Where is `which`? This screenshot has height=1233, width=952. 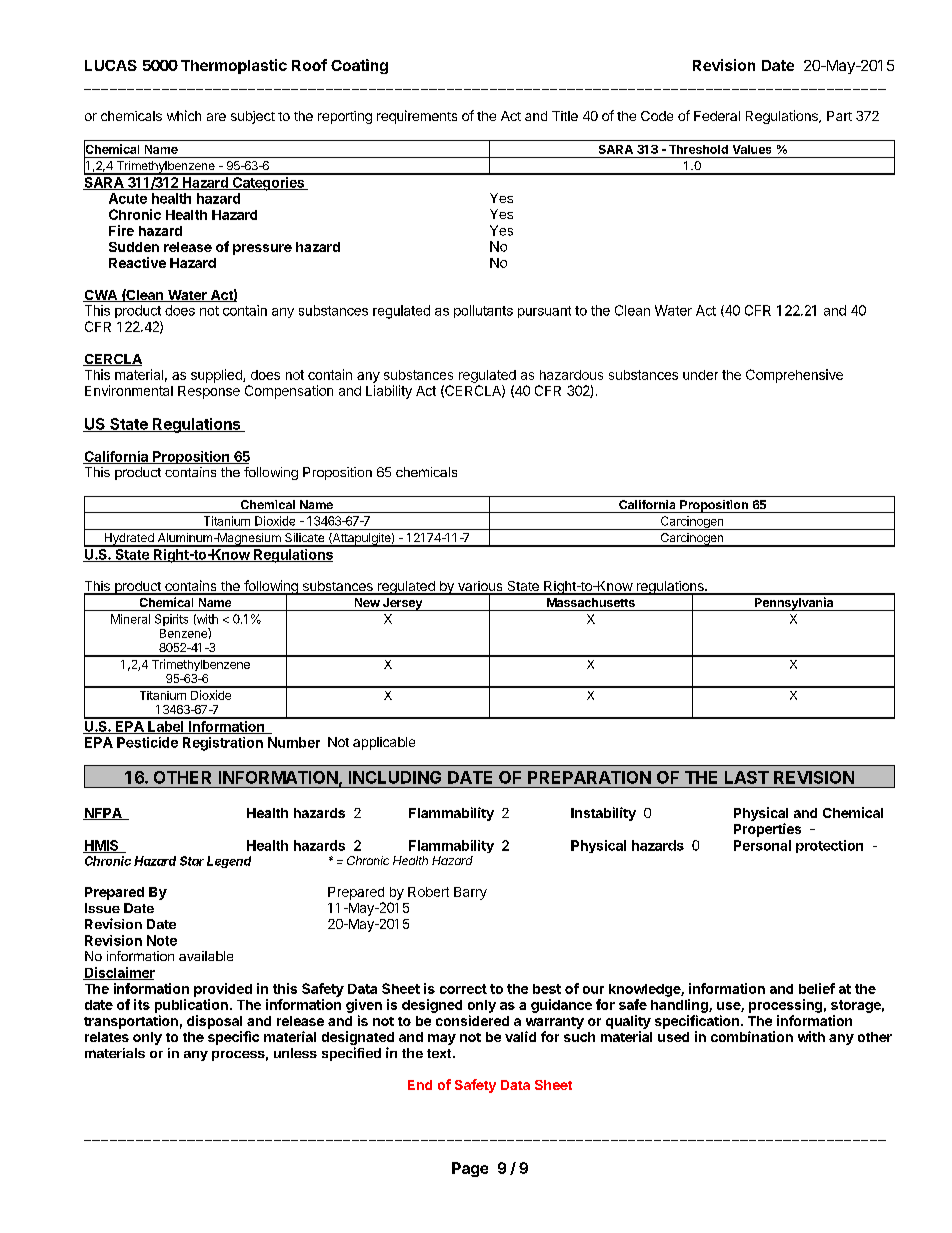 which is located at coordinates (184, 115).
